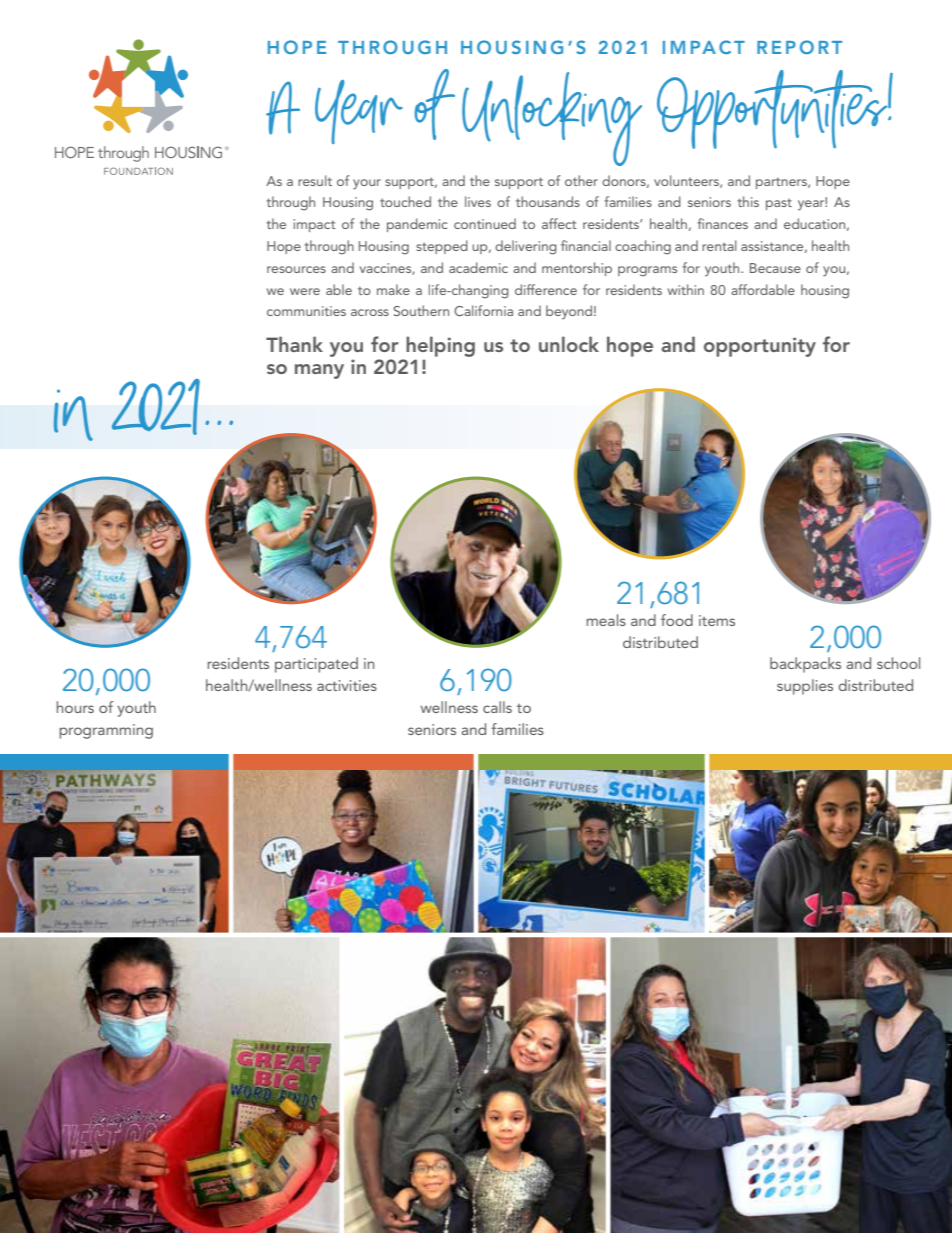  What do you see at coordinates (319, 371) in the screenshot?
I see `many` at bounding box center [319, 371].
